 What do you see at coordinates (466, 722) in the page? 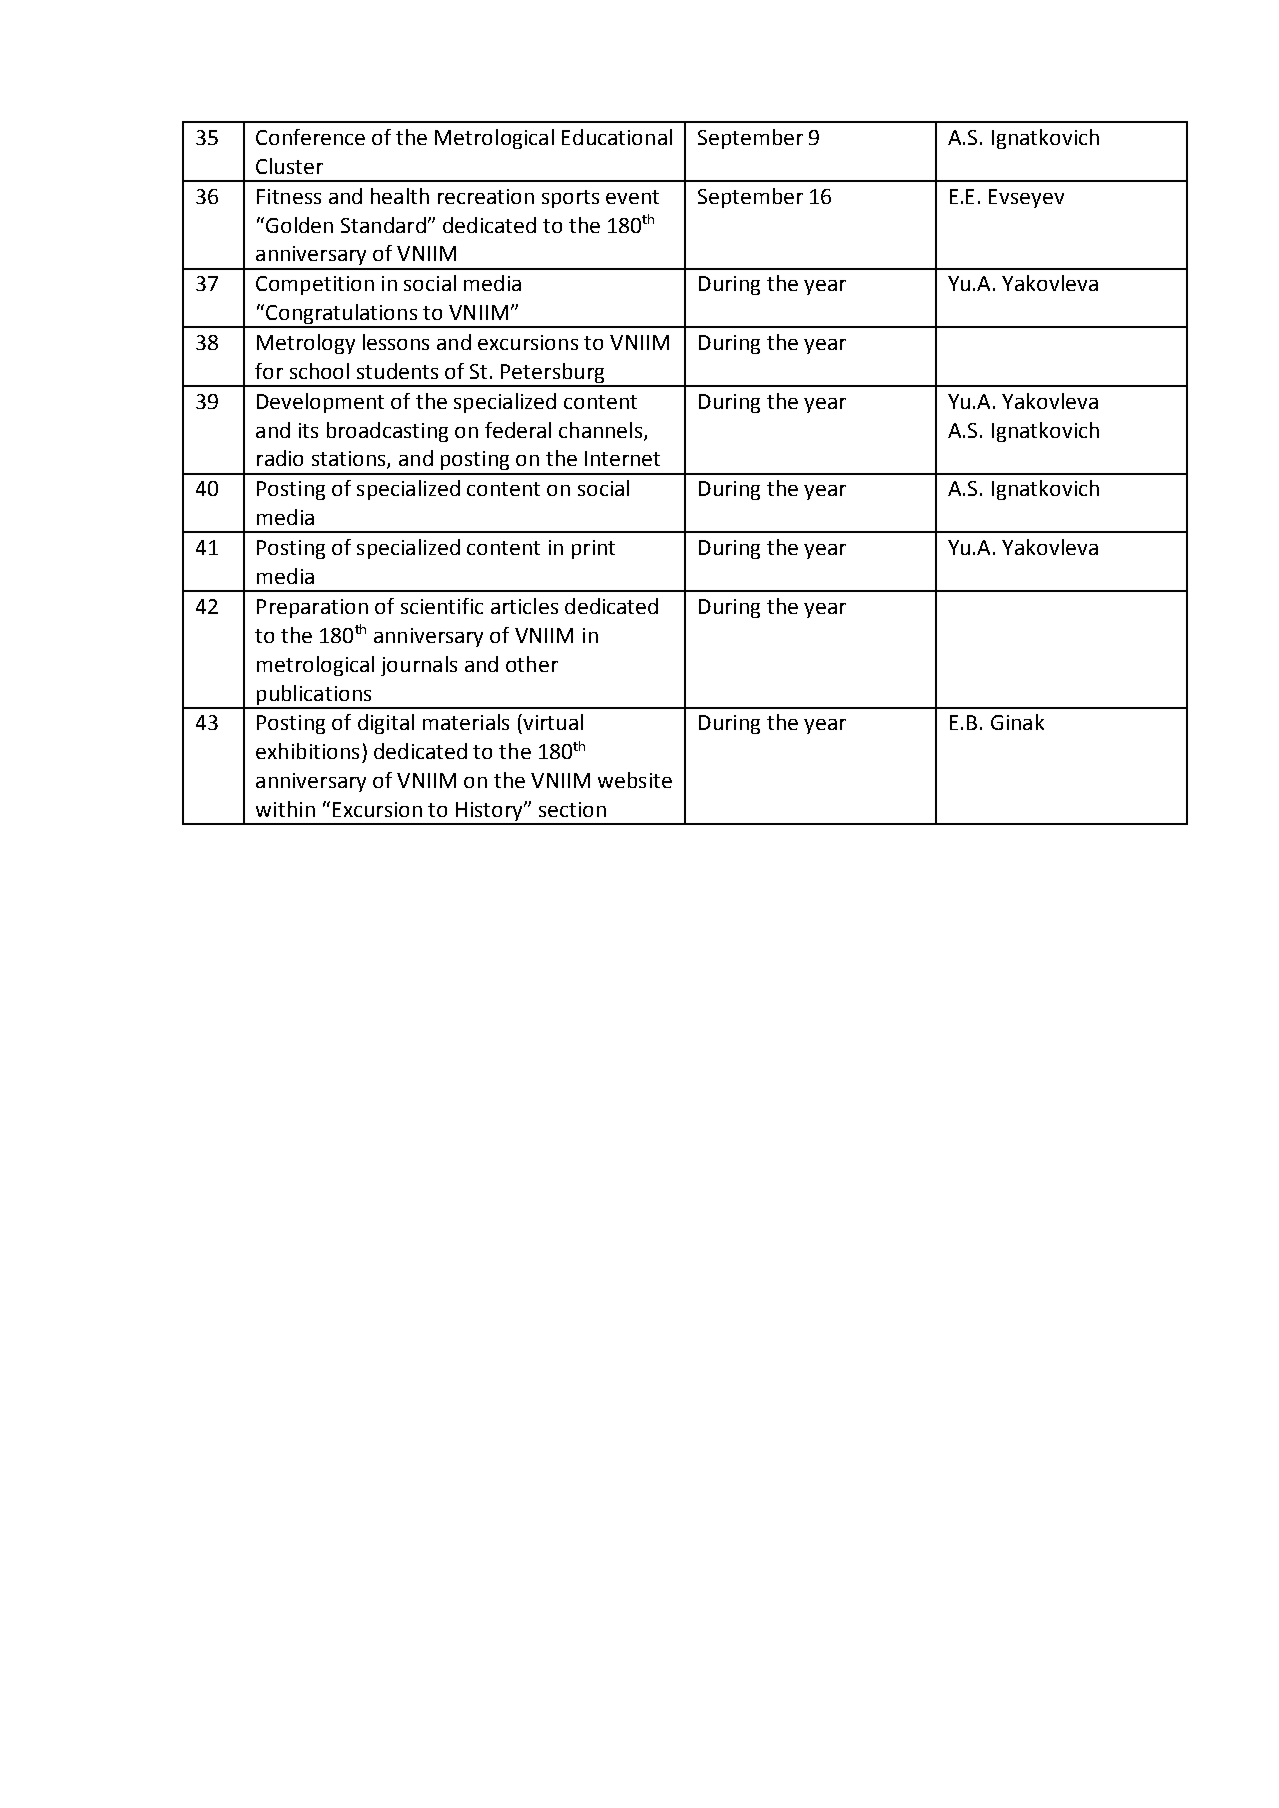
I see `materials` at bounding box center [466, 722].
